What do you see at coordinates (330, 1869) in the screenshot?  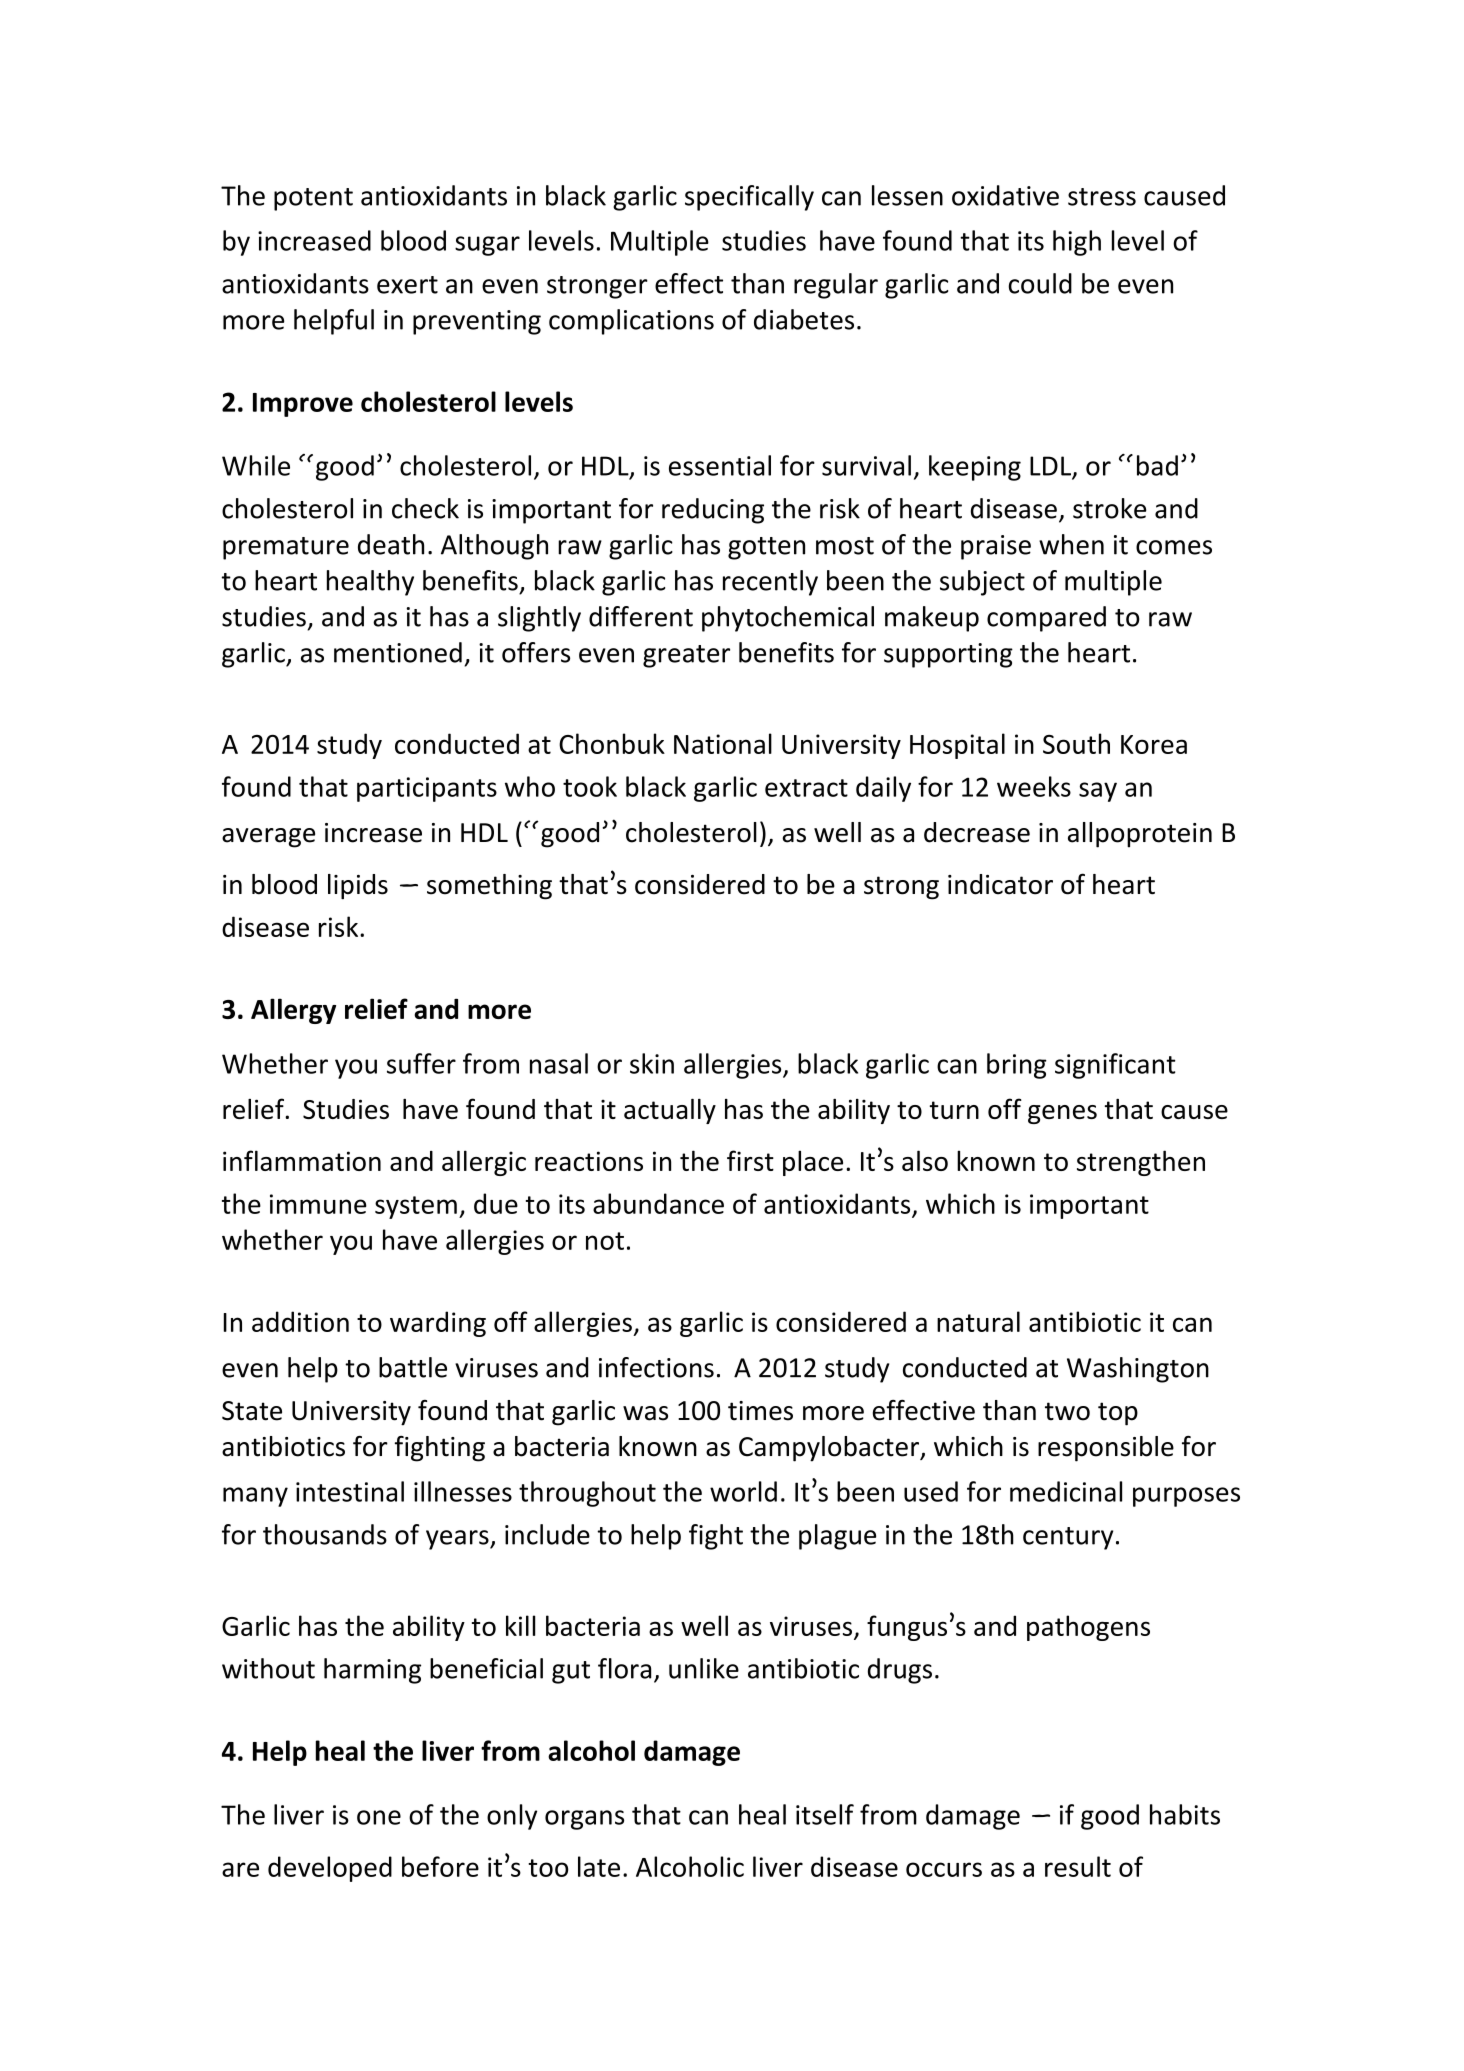 I see `developed` at bounding box center [330, 1869].
